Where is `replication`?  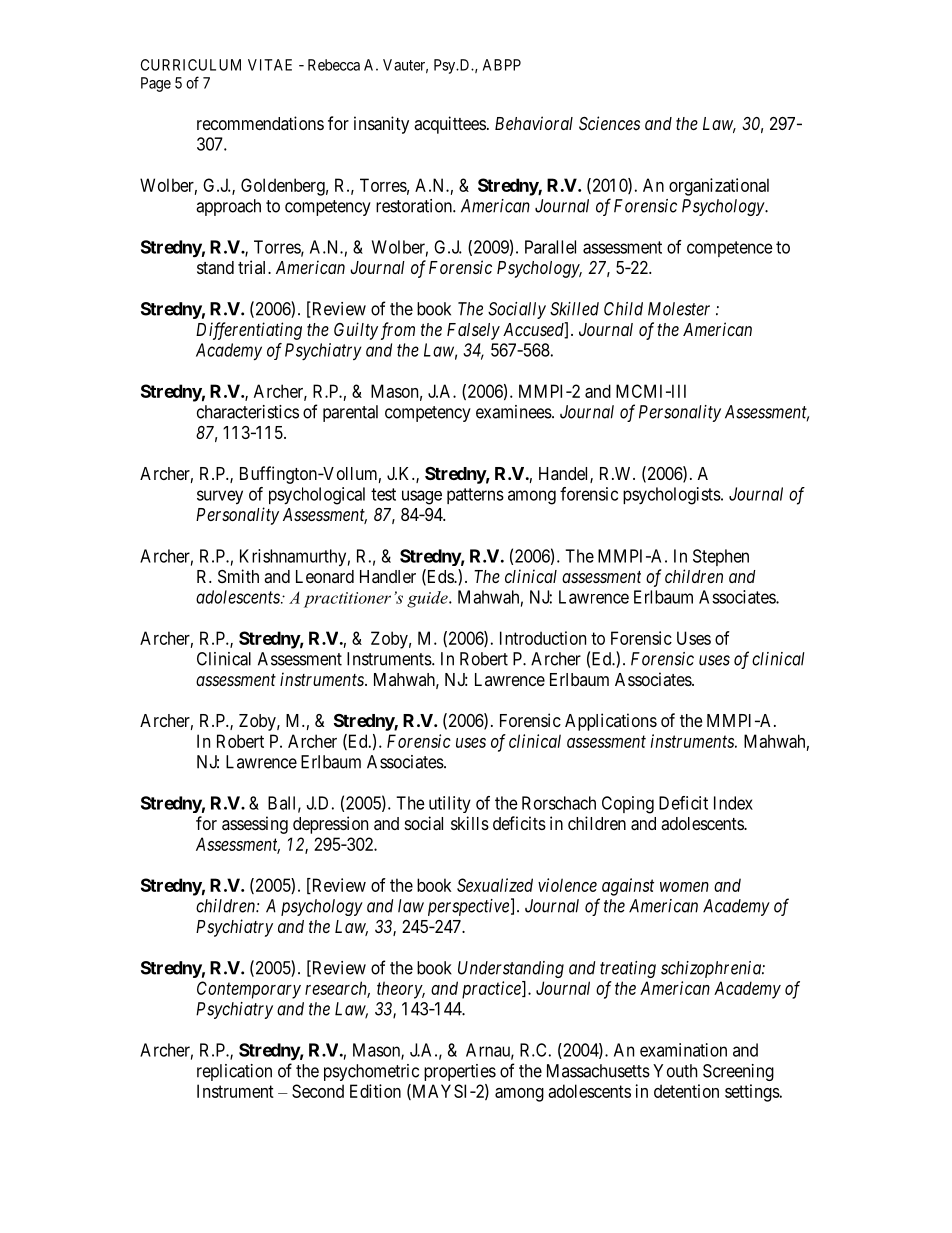 replication is located at coordinates (234, 1072).
